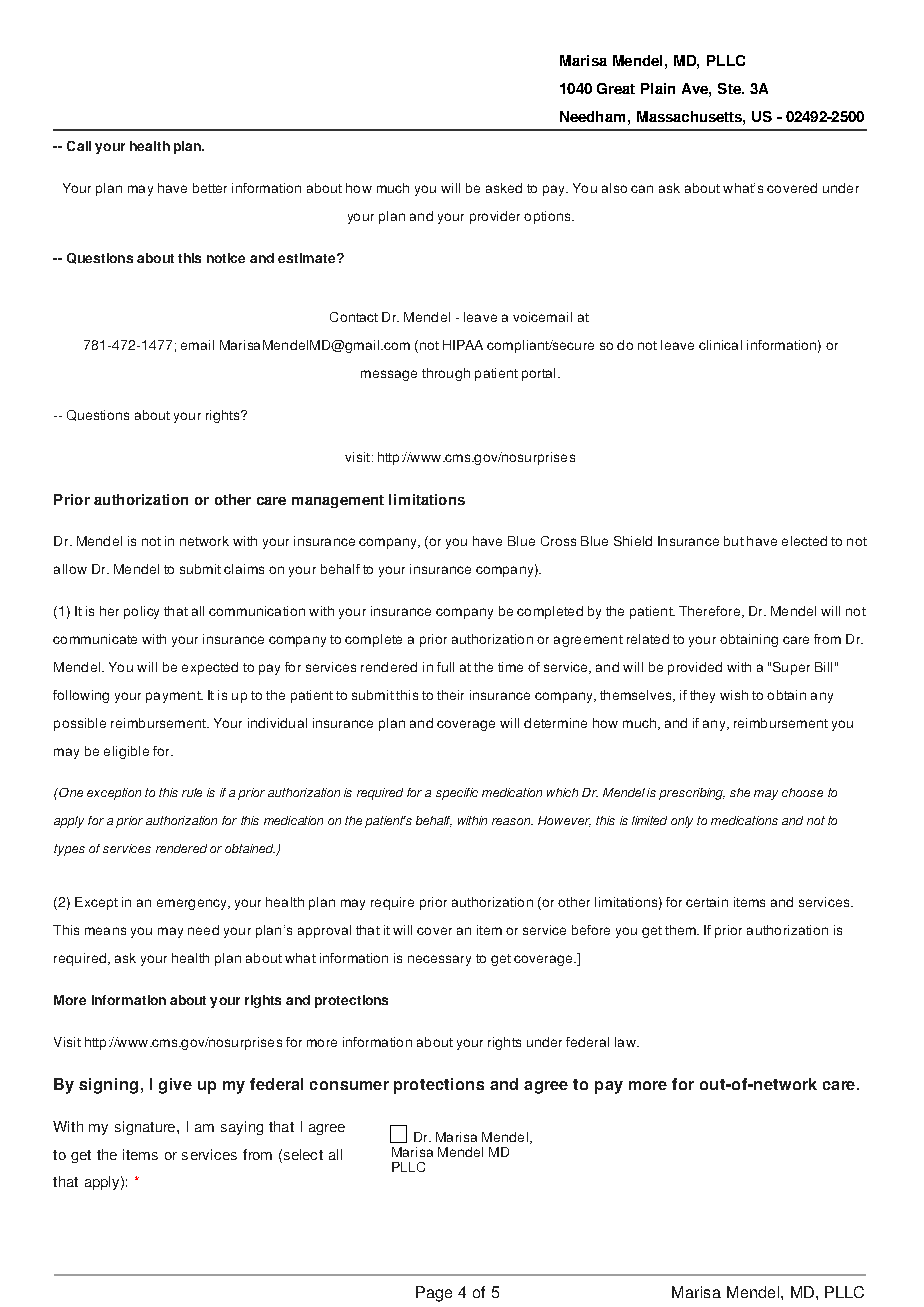 This document has height=1307, width=924. What do you see at coordinates (512, 821) in the document?
I see `reason` at bounding box center [512, 821].
